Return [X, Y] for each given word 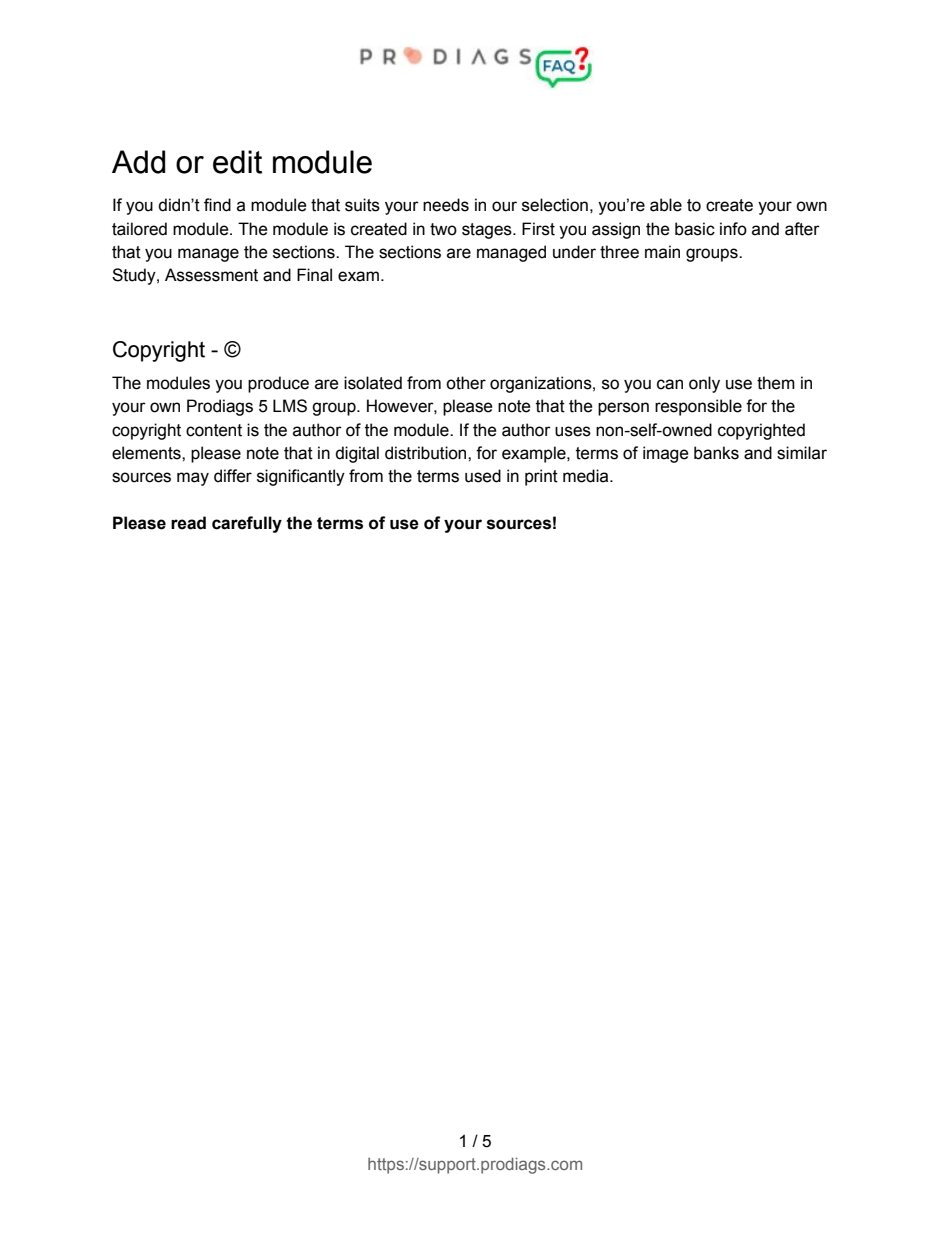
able [666, 205]
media [587, 476]
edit [237, 162]
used [483, 476]
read [188, 523]
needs [446, 205]
